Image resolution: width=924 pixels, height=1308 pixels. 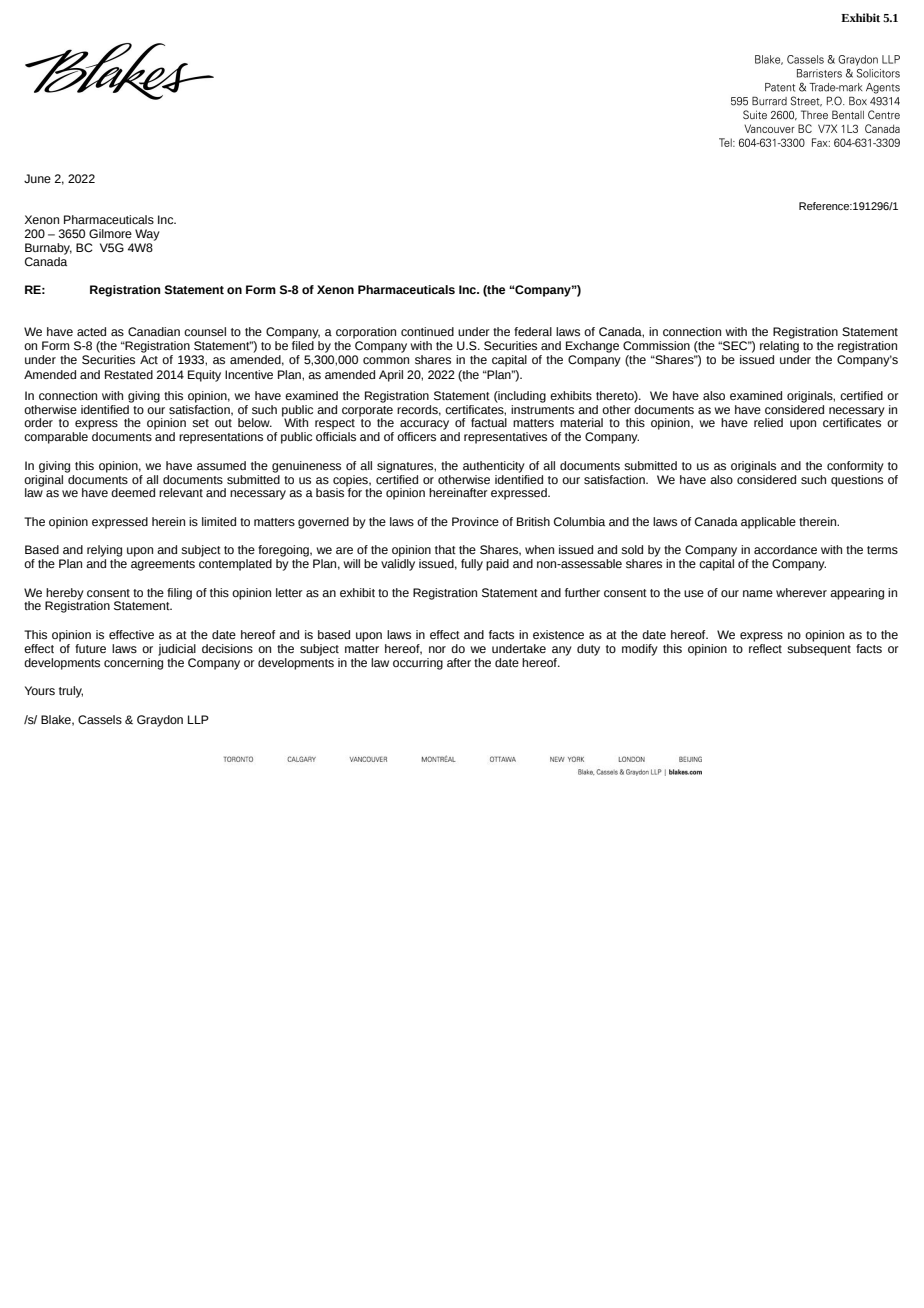 What do you see at coordinates (37, 178) in the page?
I see `June` at bounding box center [37, 178].
